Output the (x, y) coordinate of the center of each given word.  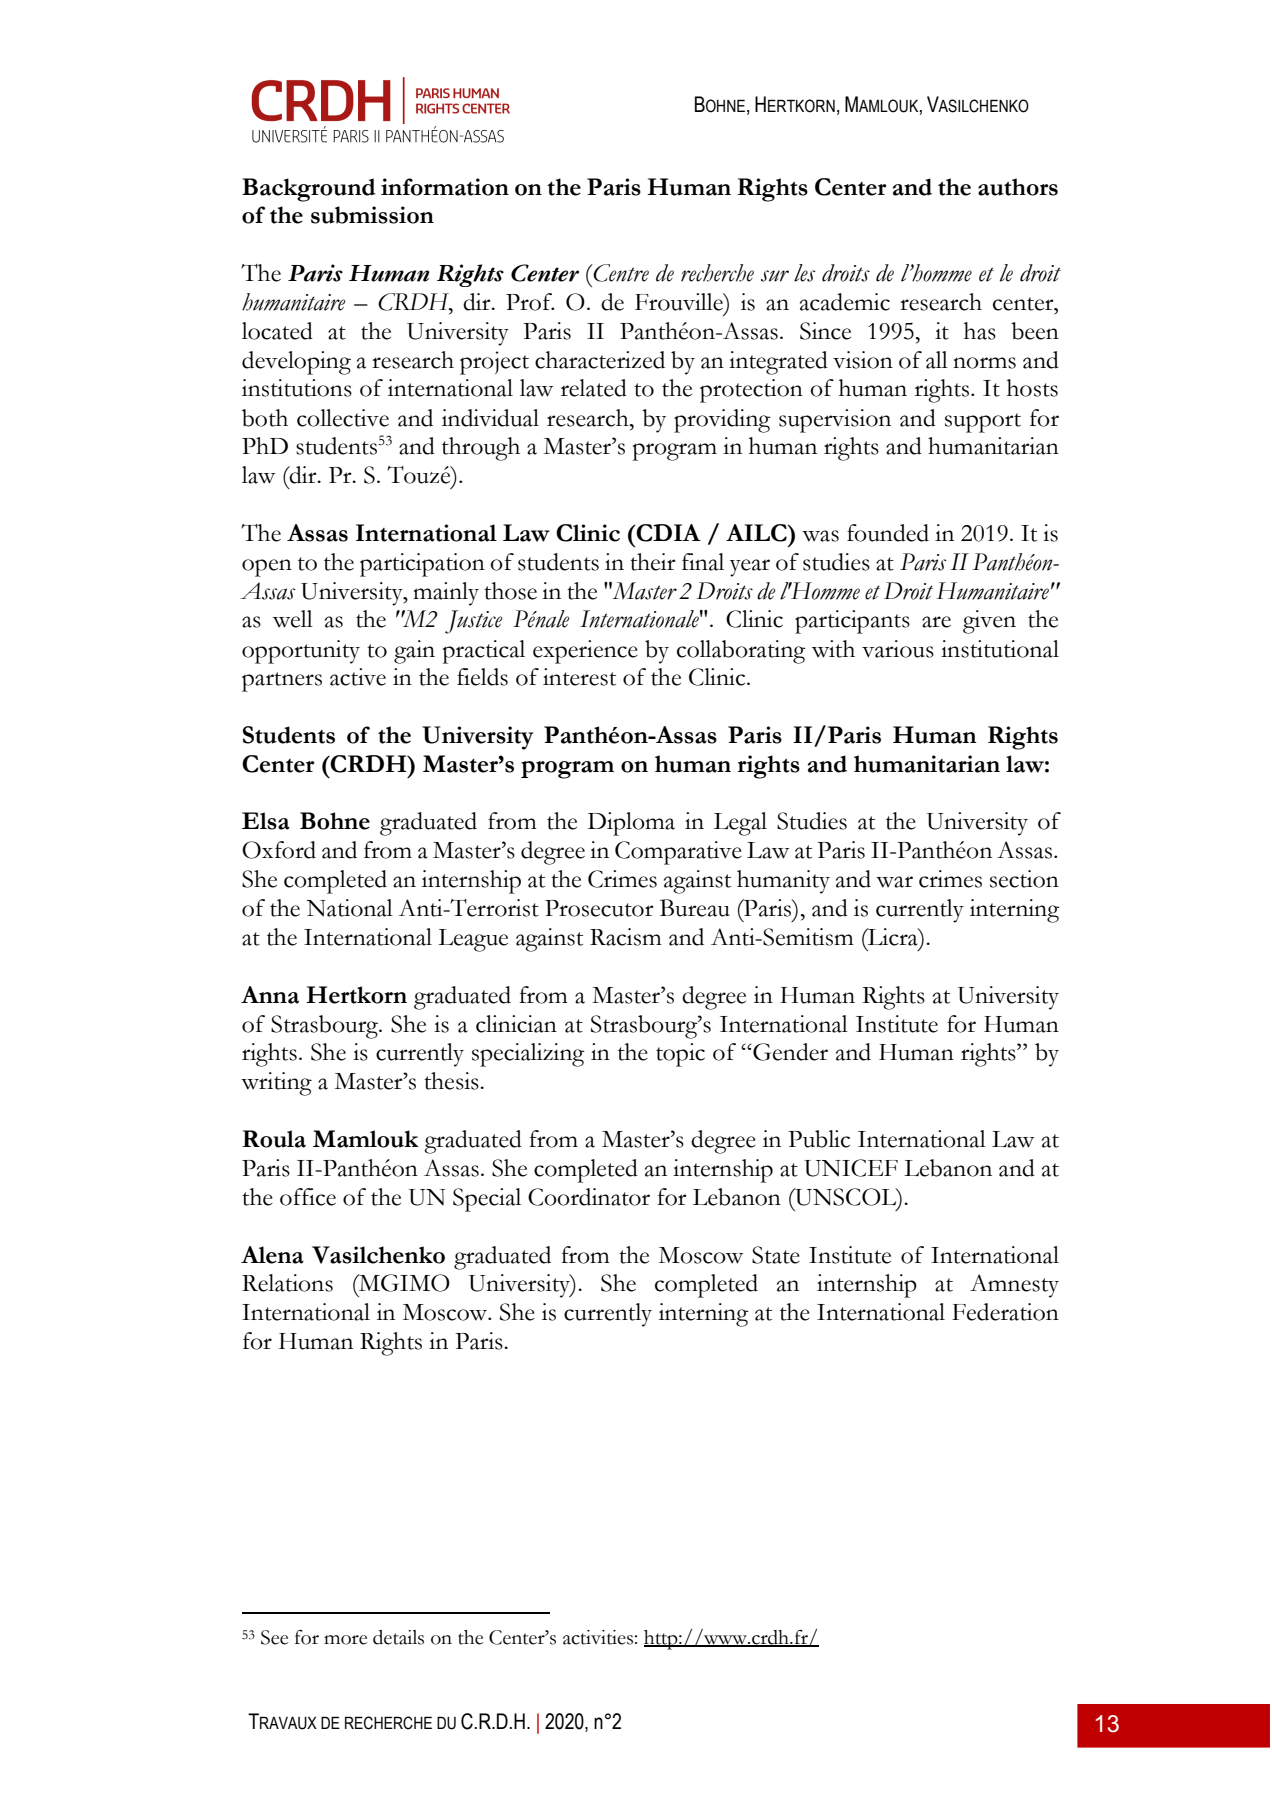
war (894, 882)
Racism (626, 937)
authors (1018, 187)
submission (372, 215)
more (345, 1640)
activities (598, 1637)
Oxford (279, 850)
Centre (620, 273)
